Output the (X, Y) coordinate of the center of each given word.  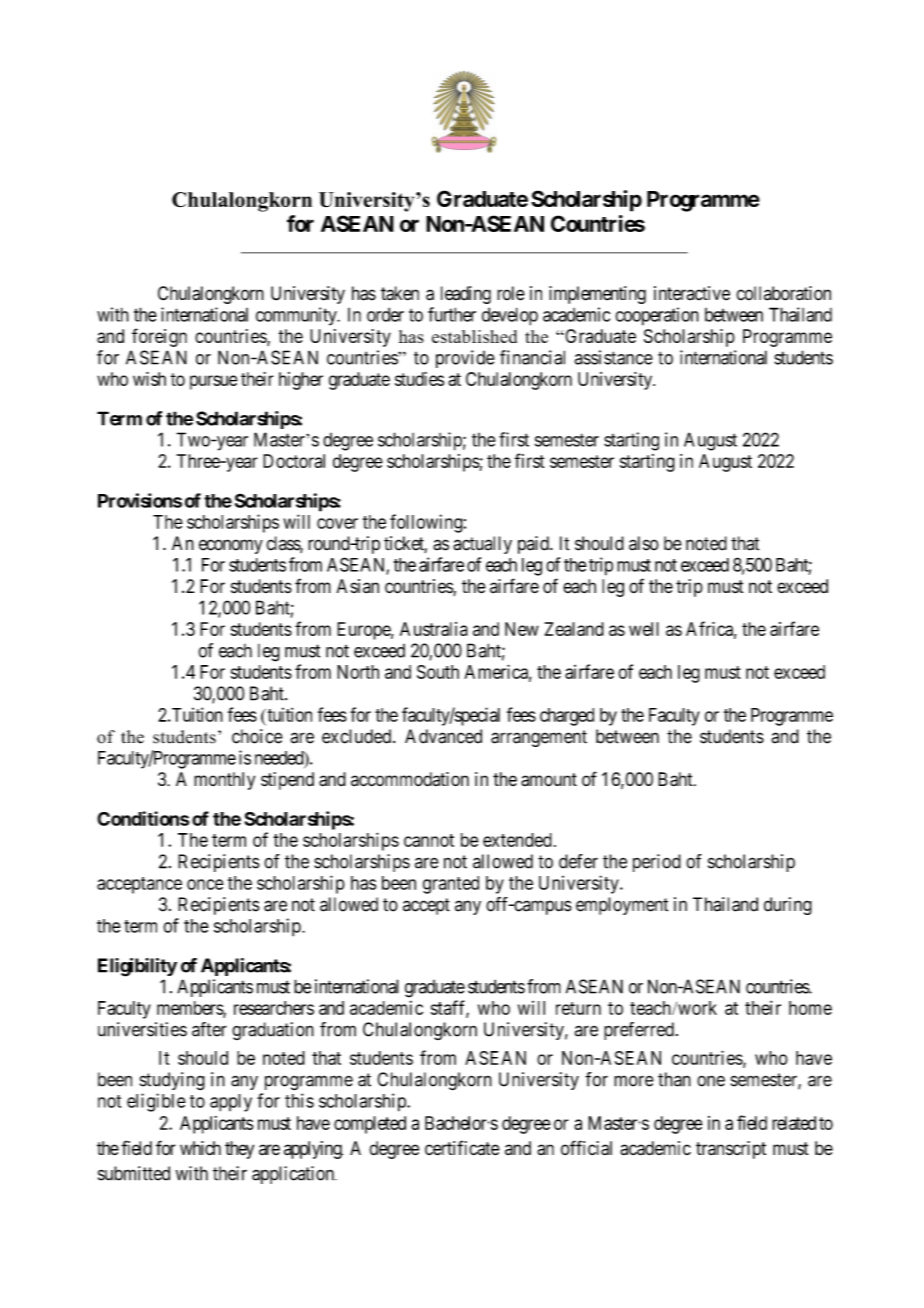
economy (231, 546)
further (452, 314)
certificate (462, 1148)
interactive (692, 293)
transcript (731, 1150)
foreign (159, 337)
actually (482, 545)
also (644, 543)
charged (567, 717)
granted (451, 885)
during (788, 906)
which (200, 1148)
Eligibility (137, 967)
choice (257, 736)
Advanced (443, 736)
